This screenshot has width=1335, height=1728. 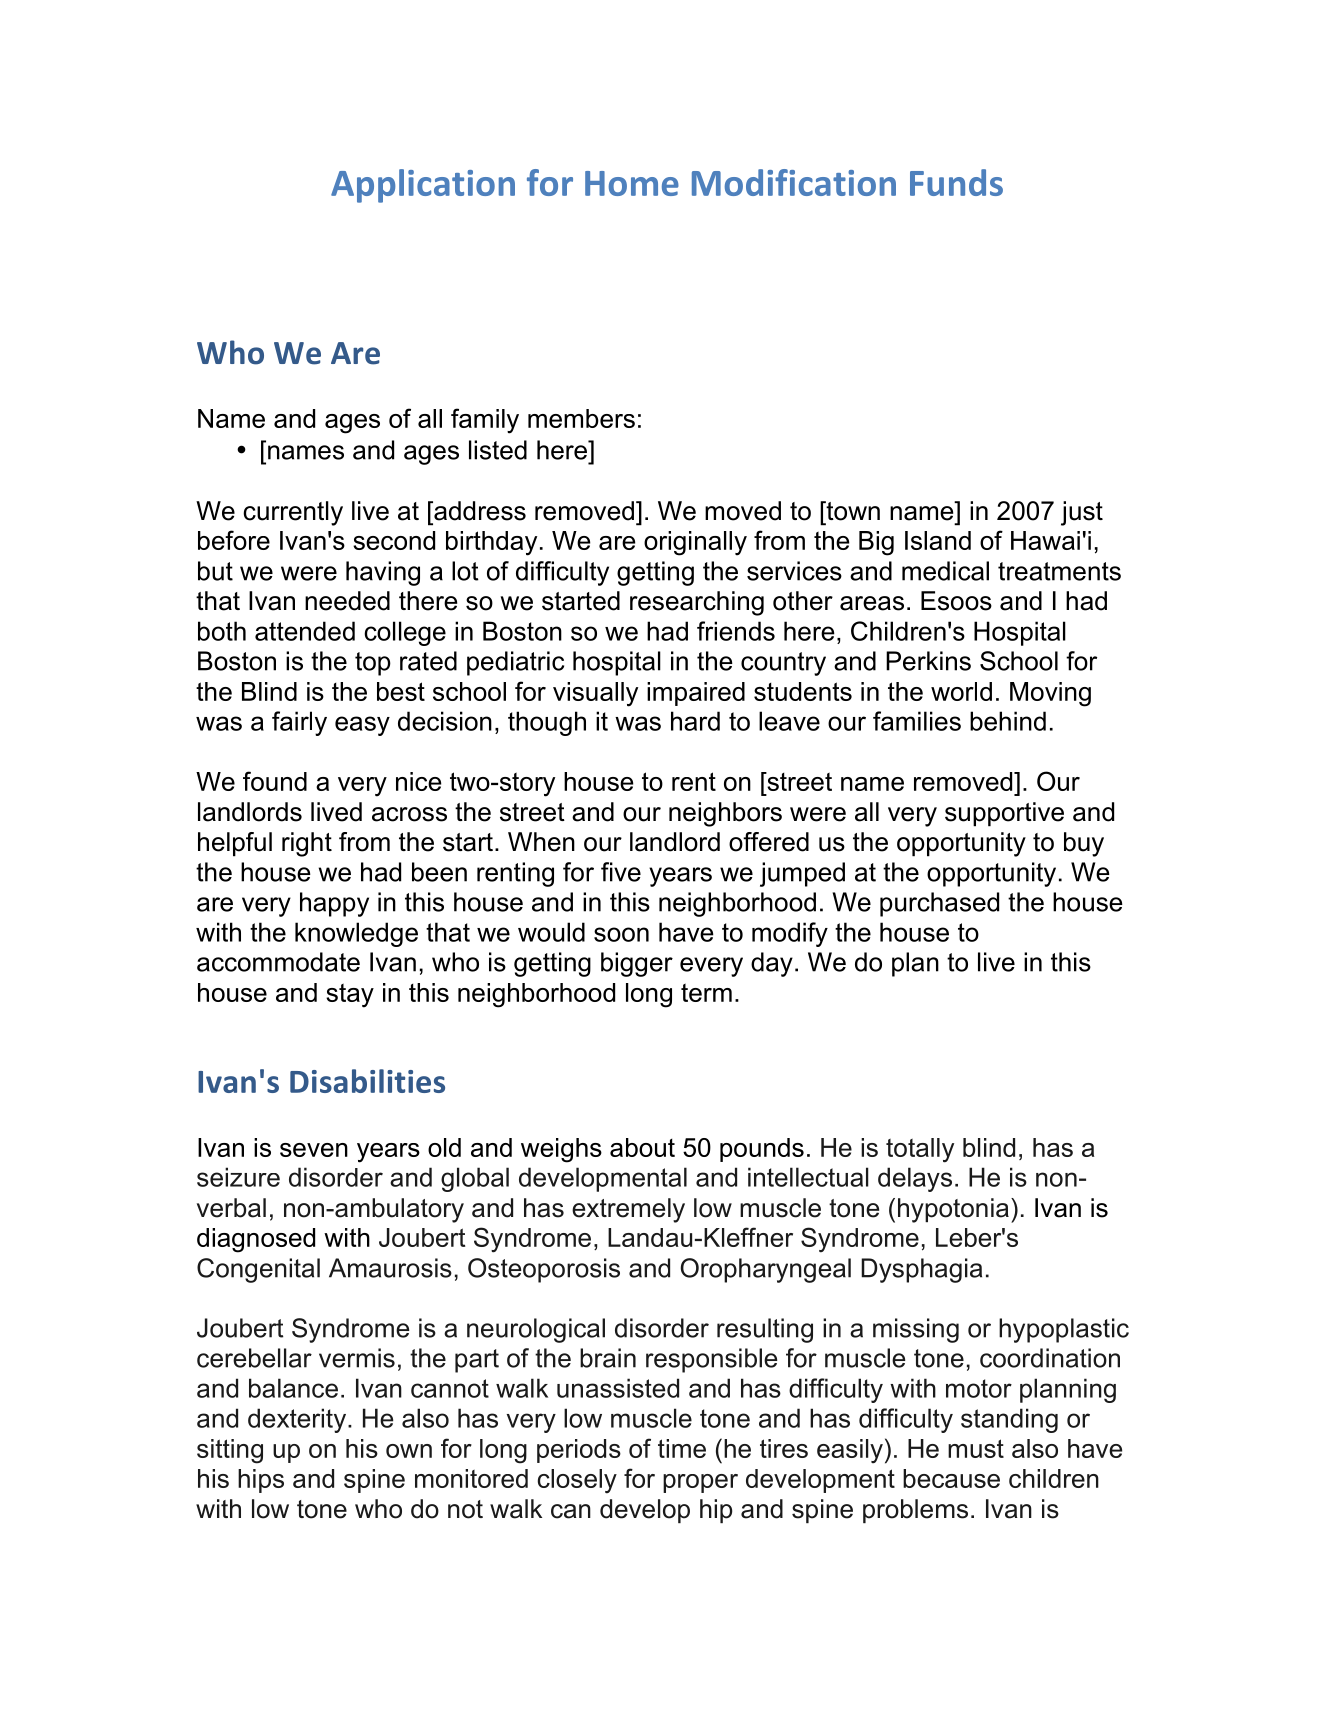 I want to click on purchased, so click(x=939, y=904).
